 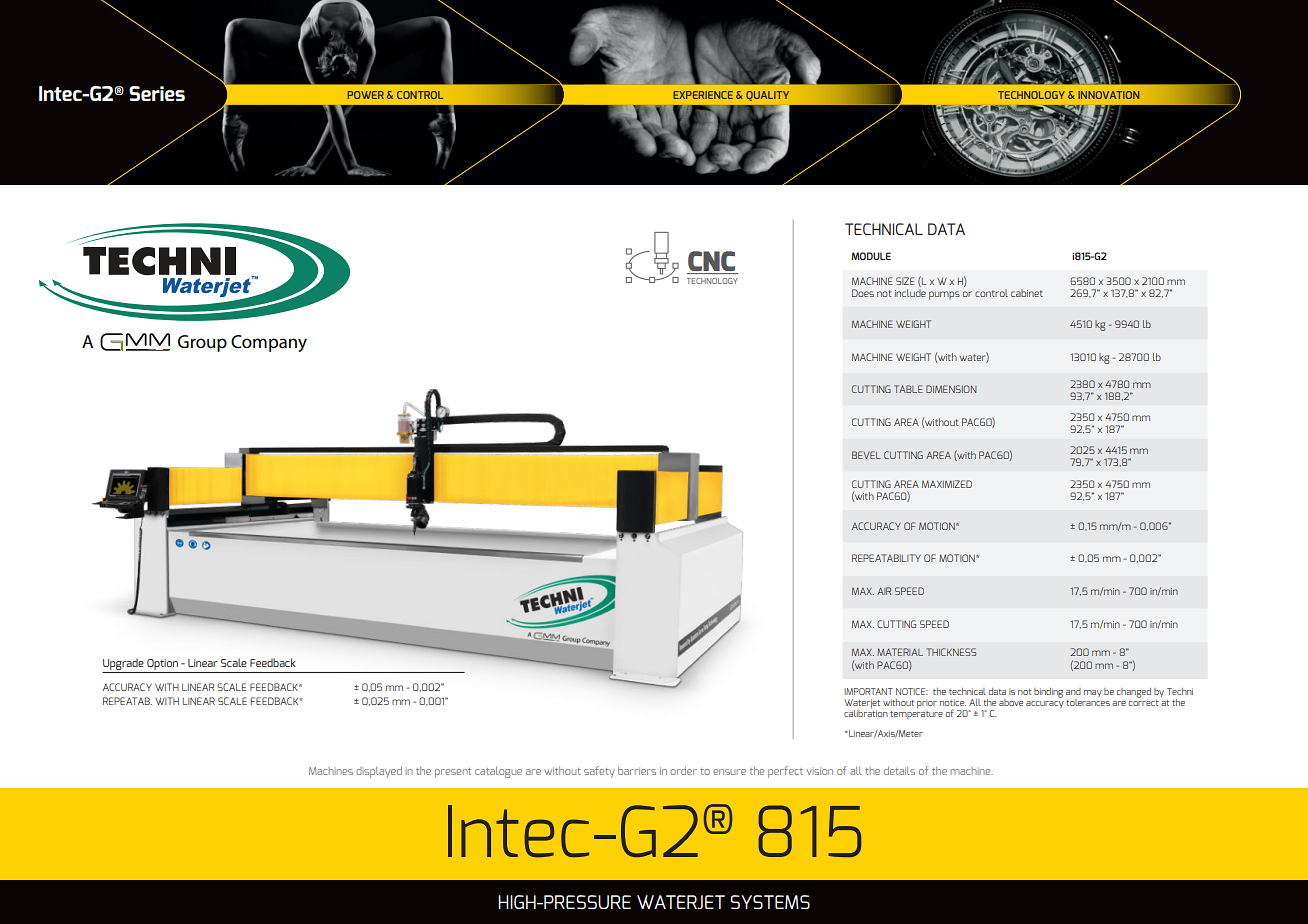 I want to click on THICKNESS, so click(x=951, y=652).
